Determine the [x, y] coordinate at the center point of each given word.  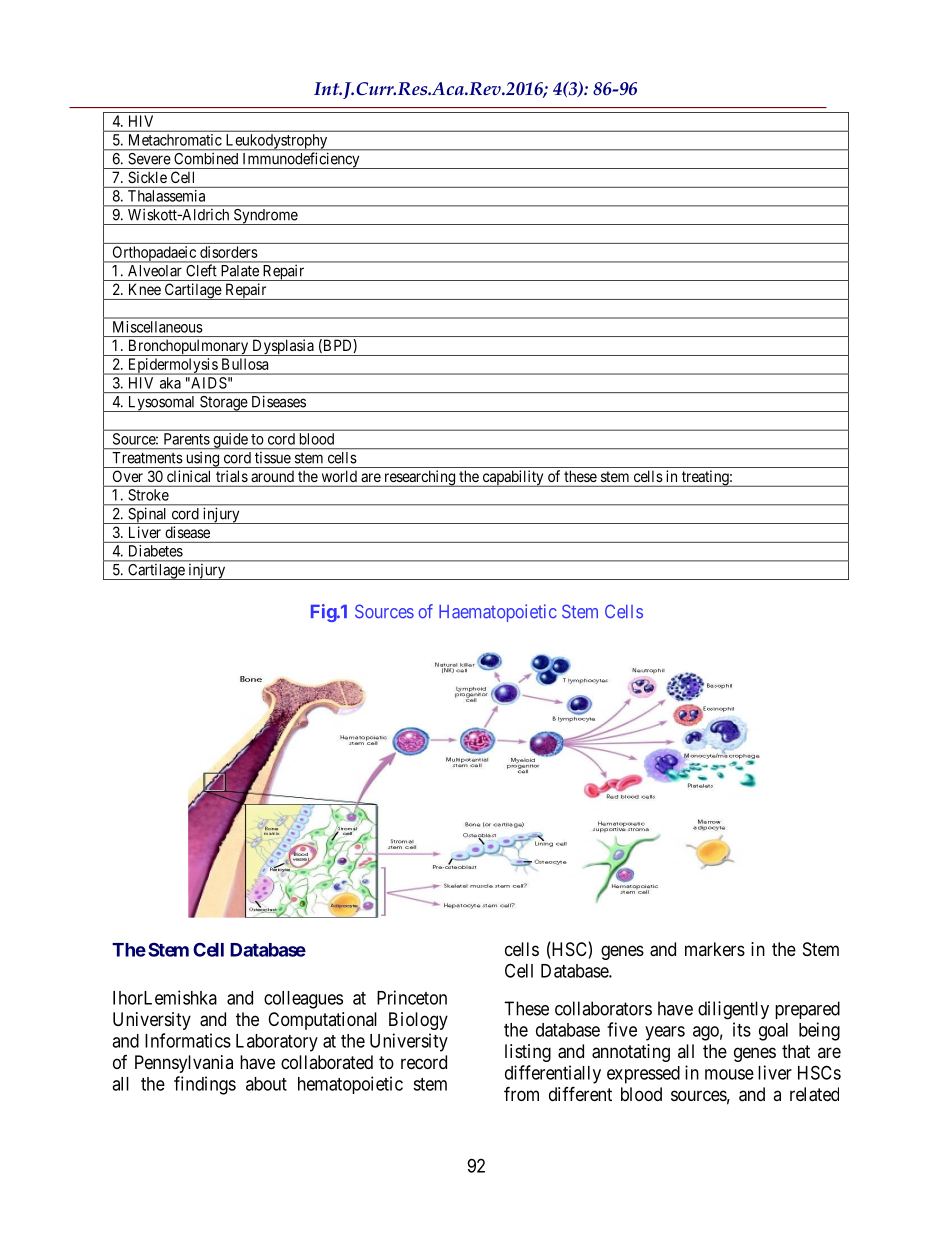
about [266, 1084]
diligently [733, 1010]
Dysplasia [283, 347]
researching [419, 478]
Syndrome [265, 217]
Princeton [412, 997]
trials [232, 476]
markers [715, 949]
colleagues [303, 1000]
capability [513, 478]
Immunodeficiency [301, 160]
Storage [223, 404]
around [272, 476]
